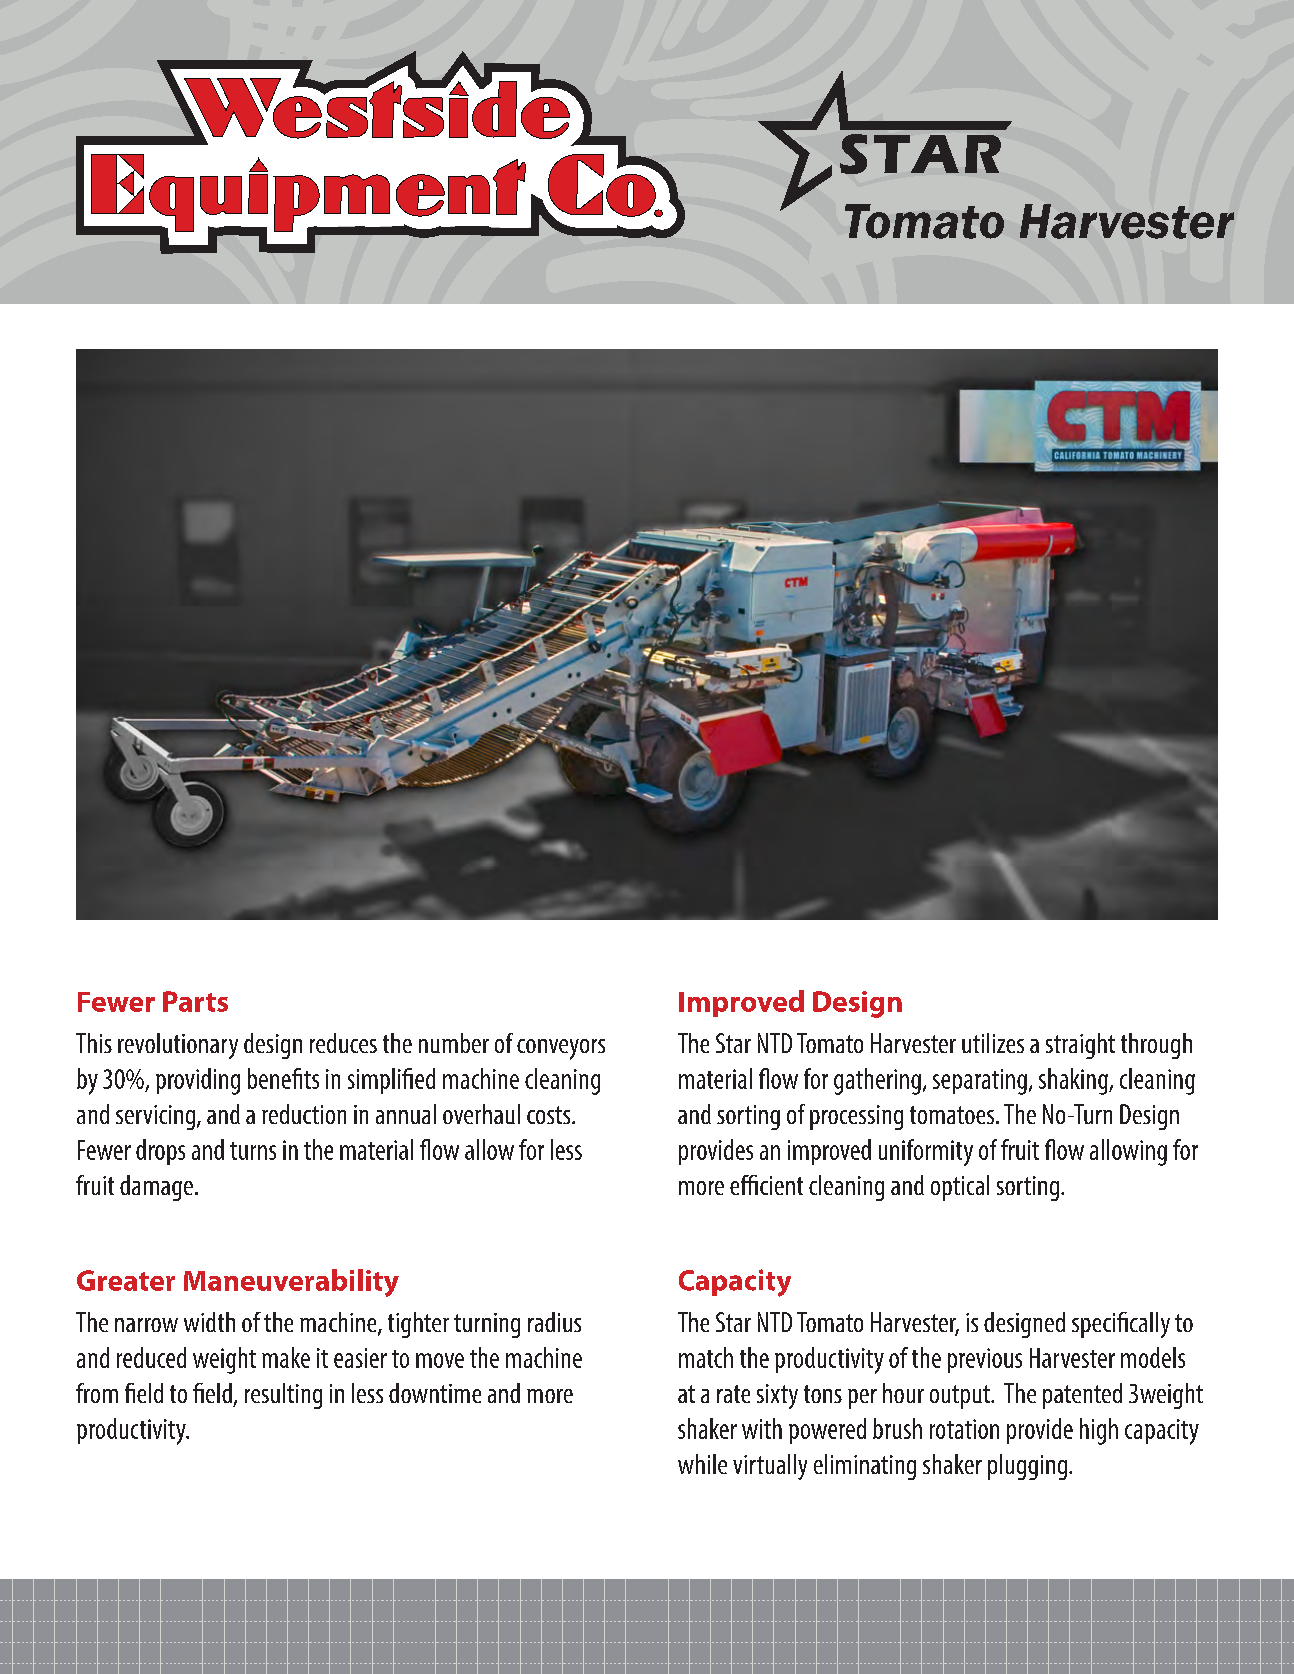 This screenshot has height=1674, width=1294. Describe the element at coordinates (554, 1322) in the screenshot. I see `radius` at that location.
